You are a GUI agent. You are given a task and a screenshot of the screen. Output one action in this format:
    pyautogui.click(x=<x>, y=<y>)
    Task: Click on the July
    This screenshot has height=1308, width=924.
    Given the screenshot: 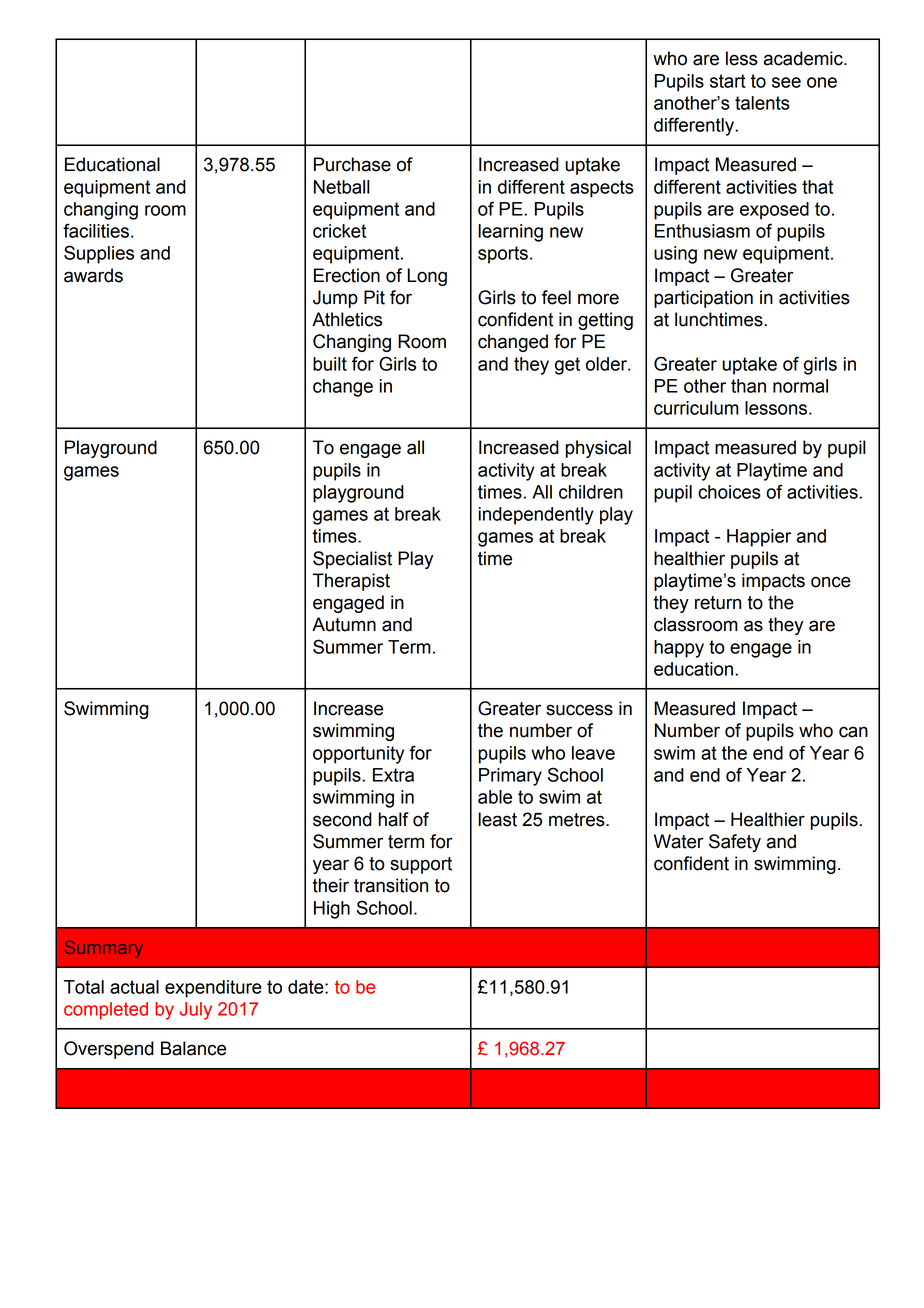 What is the action you would take?
    pyautogui.click(x=196, y=1011)
